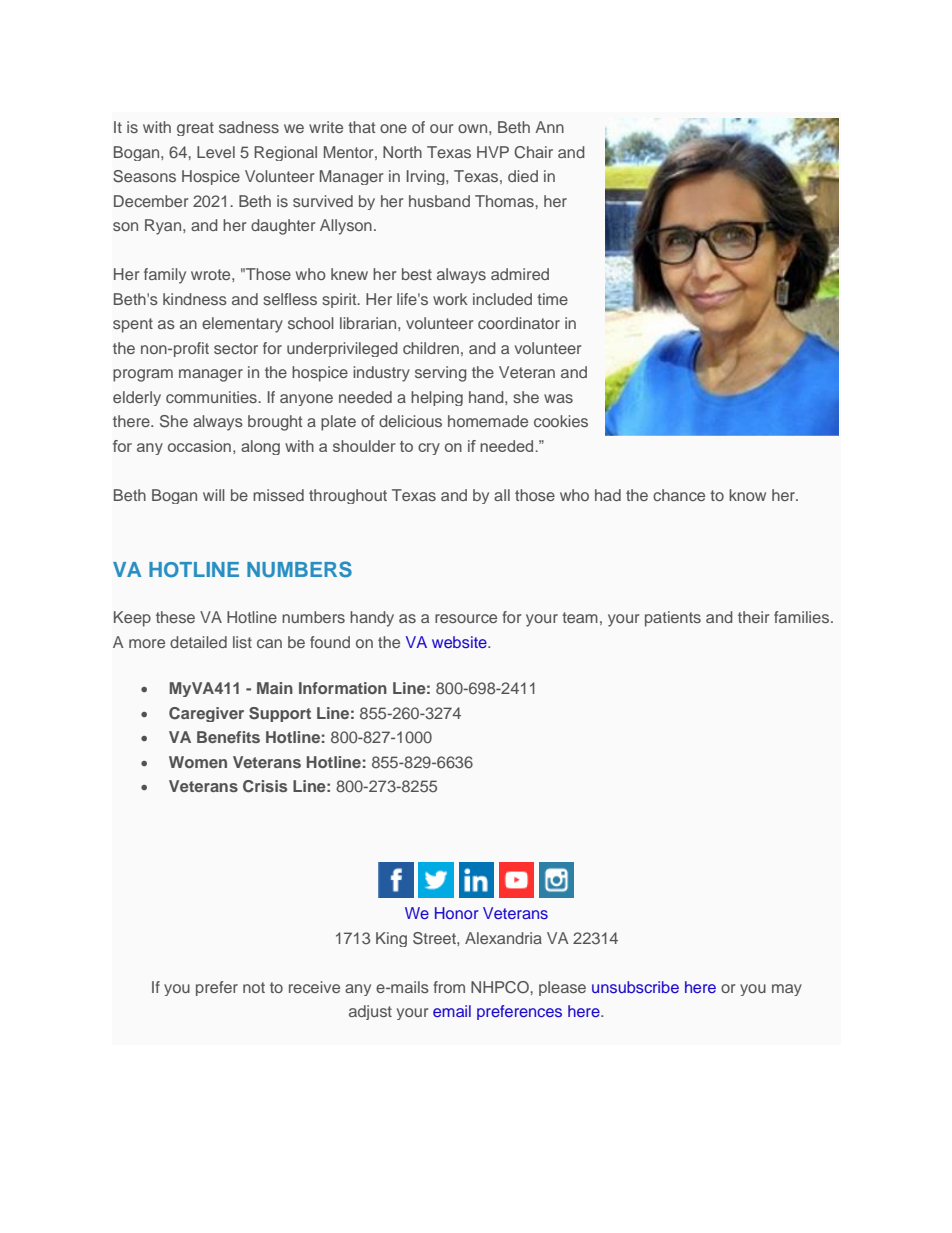 Image resolution: width=952 pixels, height=1233 pixels. Describe the element at coordinates (673, 619) in the image. I see `patients` at that location.
